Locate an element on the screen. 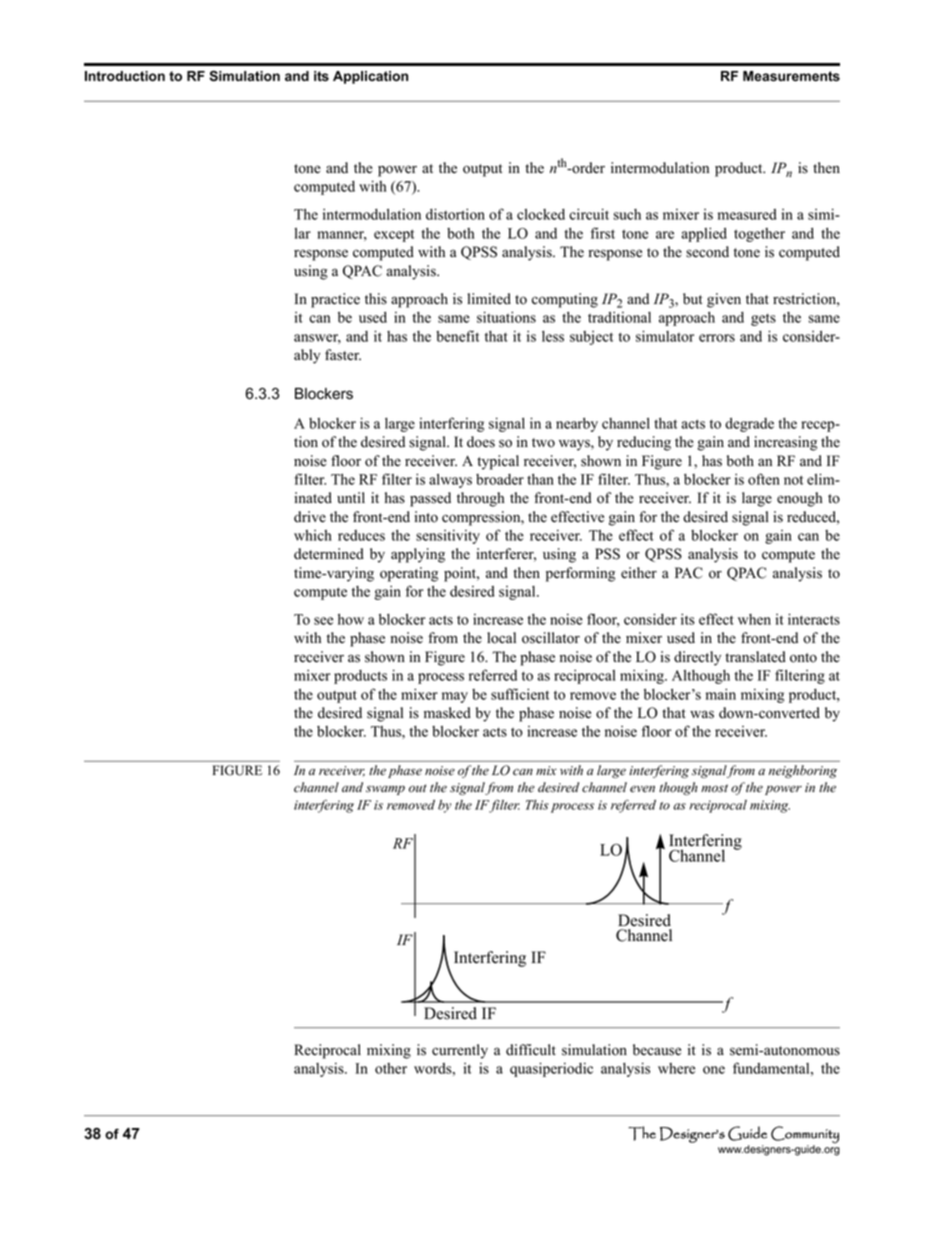 This screenshot has width=952, height=1233. than is located at coordinates (540, 479).
